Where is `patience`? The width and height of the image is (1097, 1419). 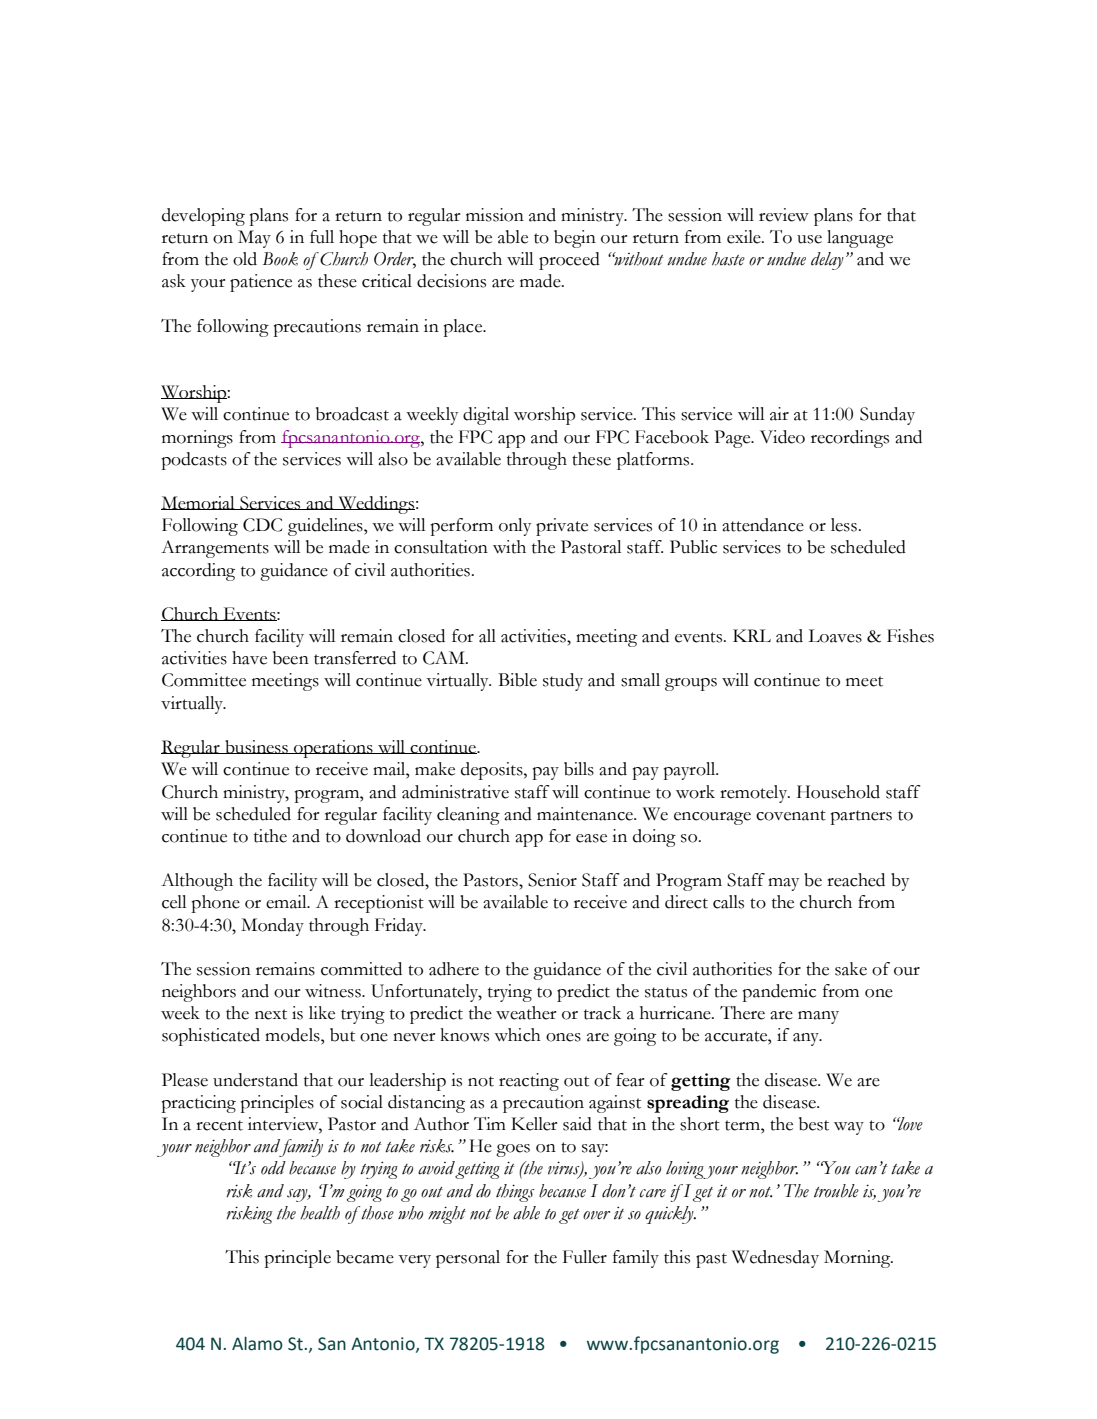
patience is located at coordinates (261, 283).
